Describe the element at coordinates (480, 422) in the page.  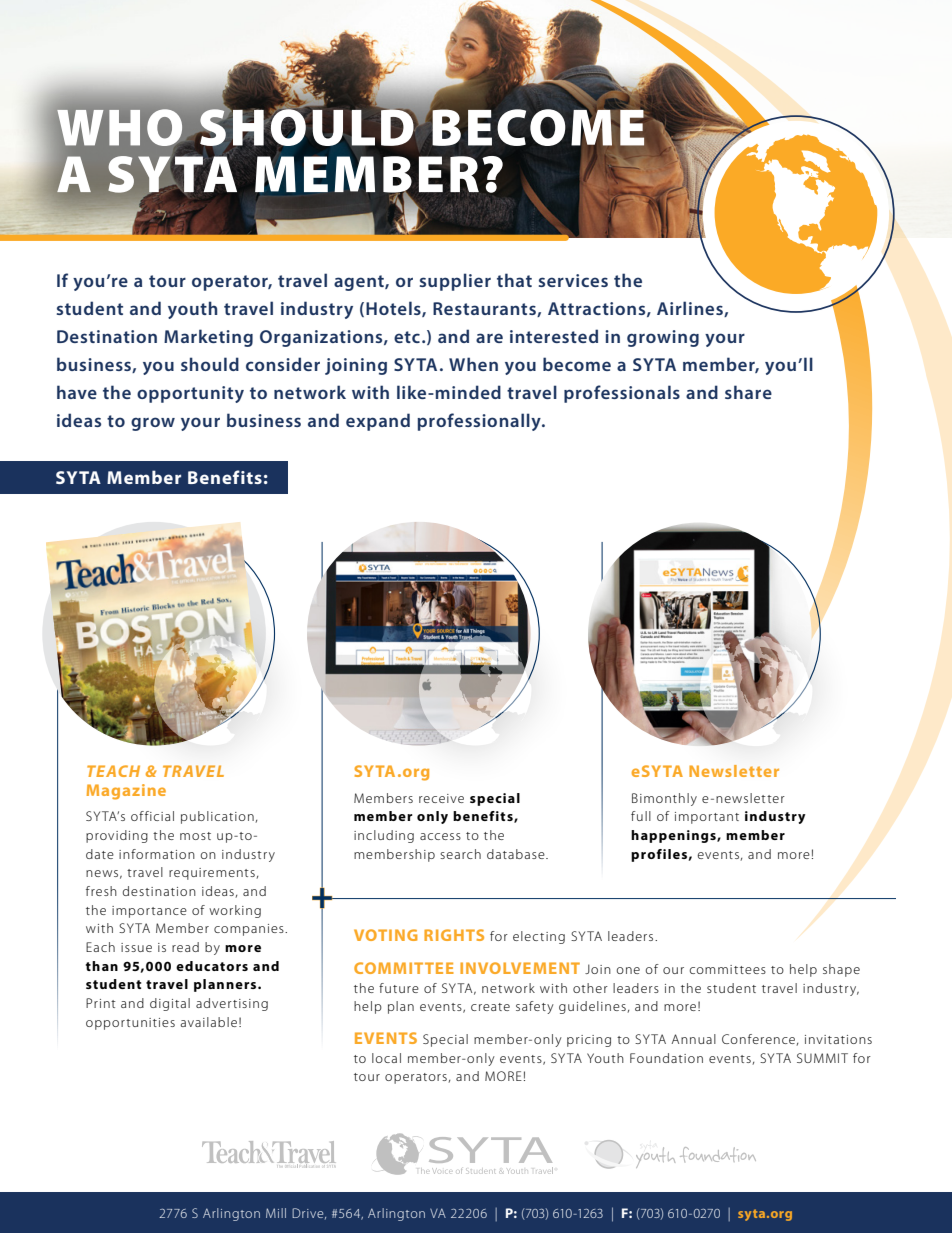
I see `professionally` at that location.
